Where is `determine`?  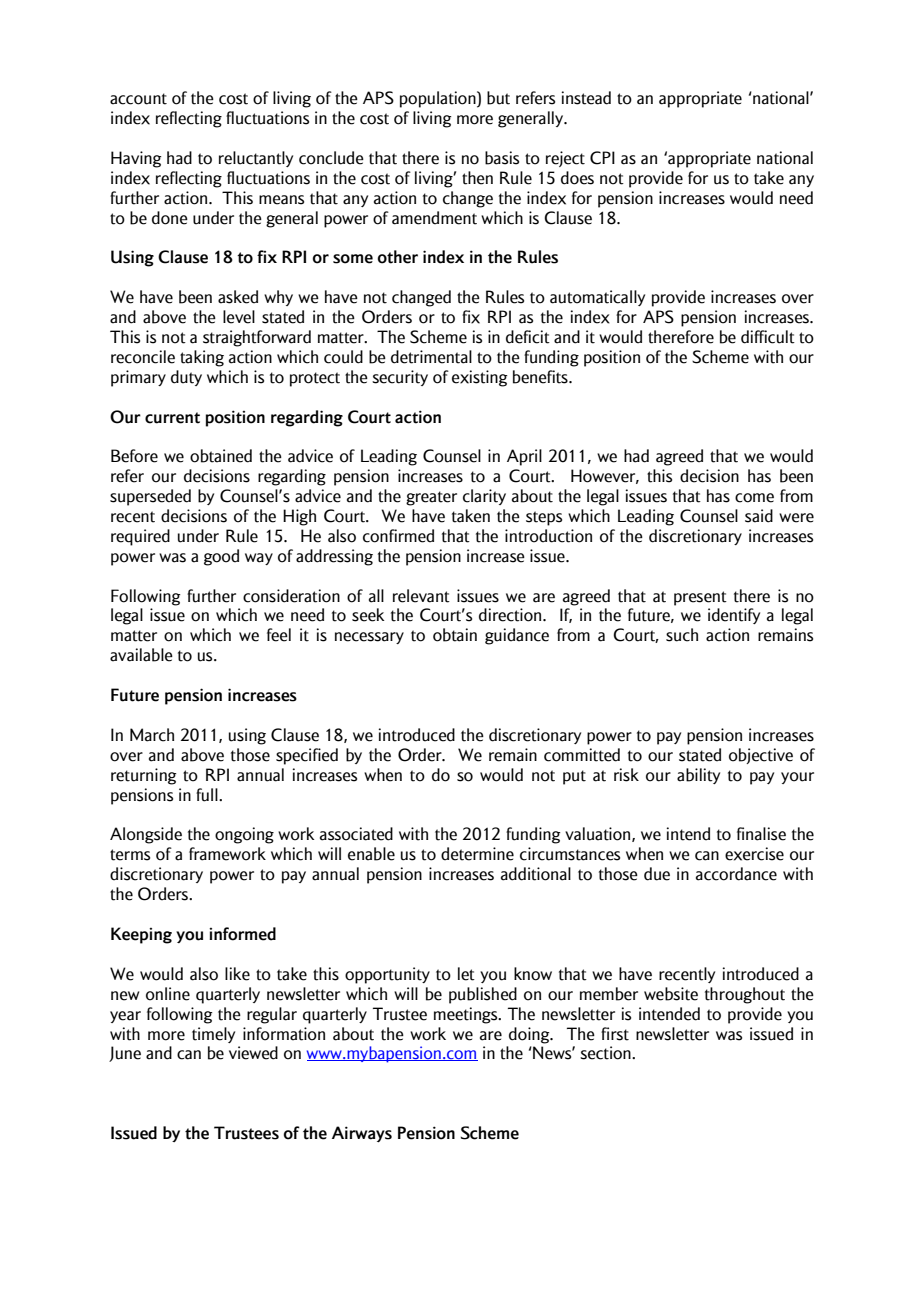
determine is located at coordinates (477, 854).
